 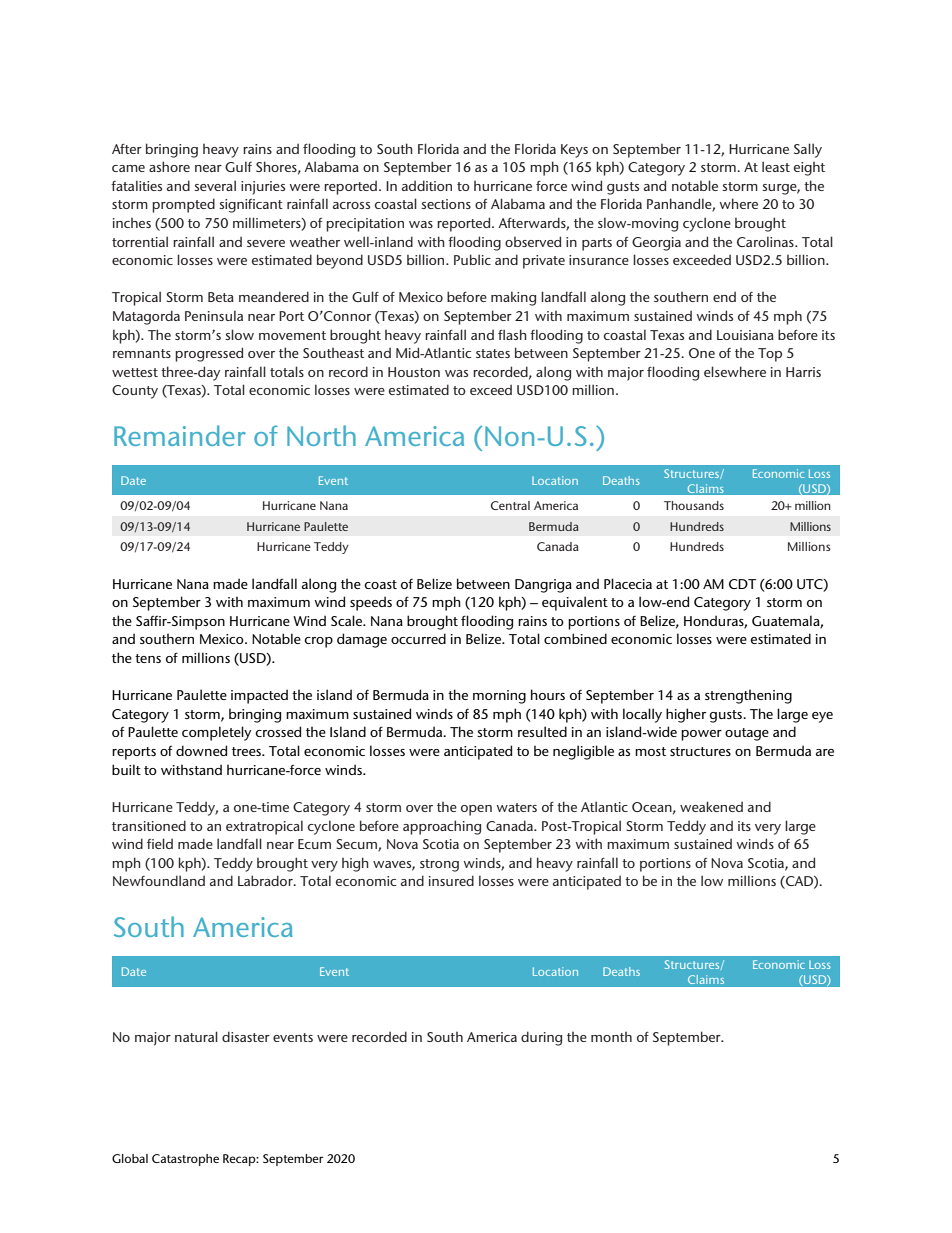 I want to click on Central, so click(x=510, y=505).
